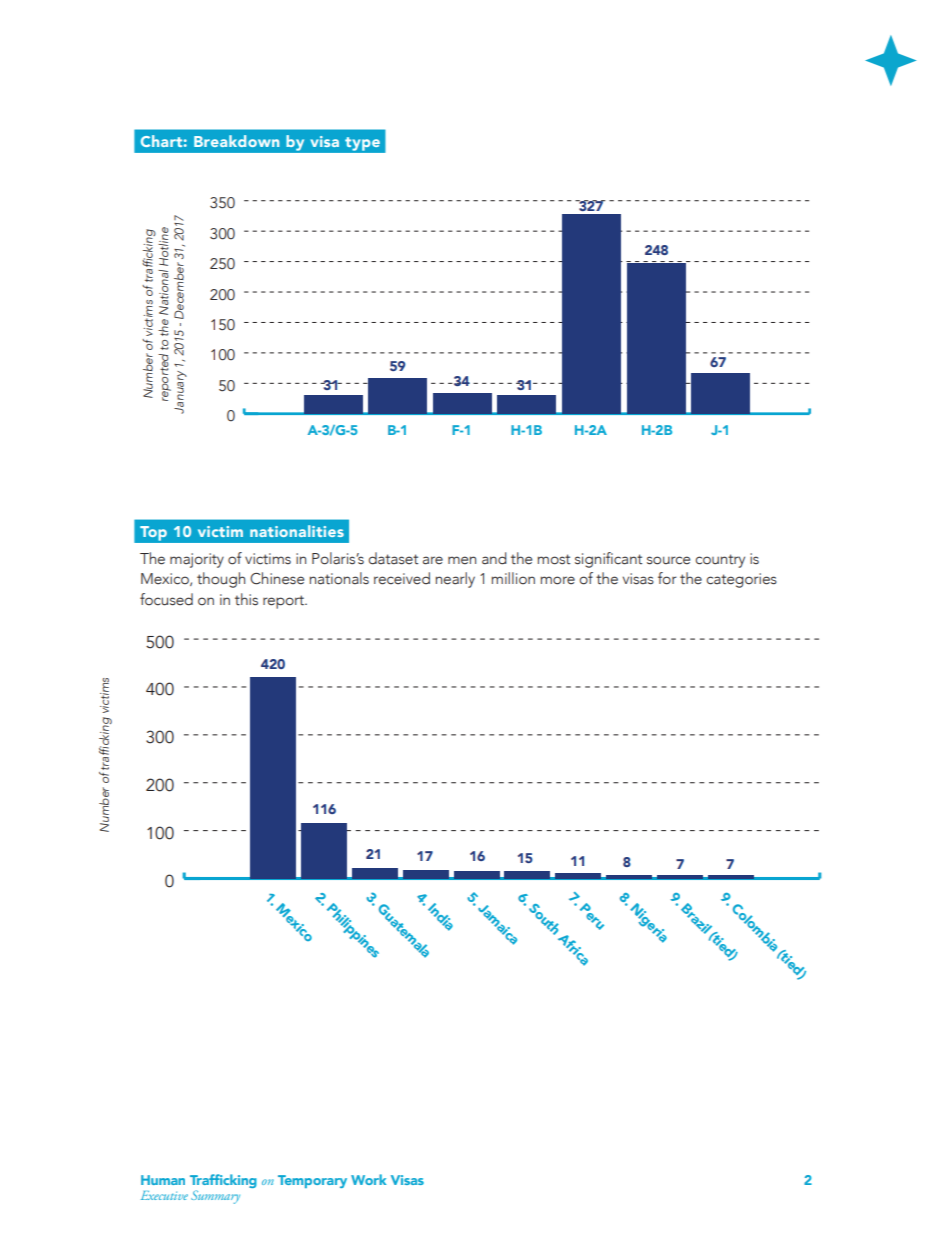 The image size is (952, 1233). Describe the element at coordinates (236, 141) in the screenshot. I see `Breakdown` at that location.
